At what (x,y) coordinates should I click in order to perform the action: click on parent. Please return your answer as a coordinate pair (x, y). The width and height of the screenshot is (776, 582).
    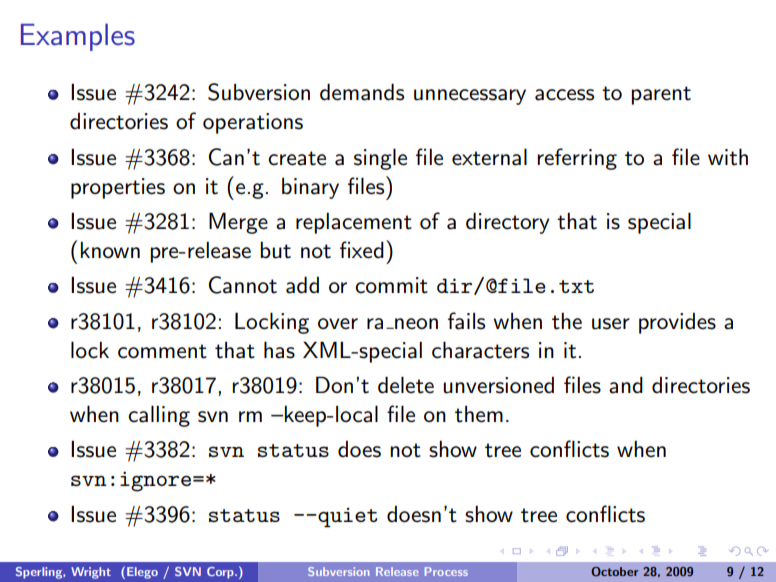
    Looking at the image, I should click on (661, 95).
